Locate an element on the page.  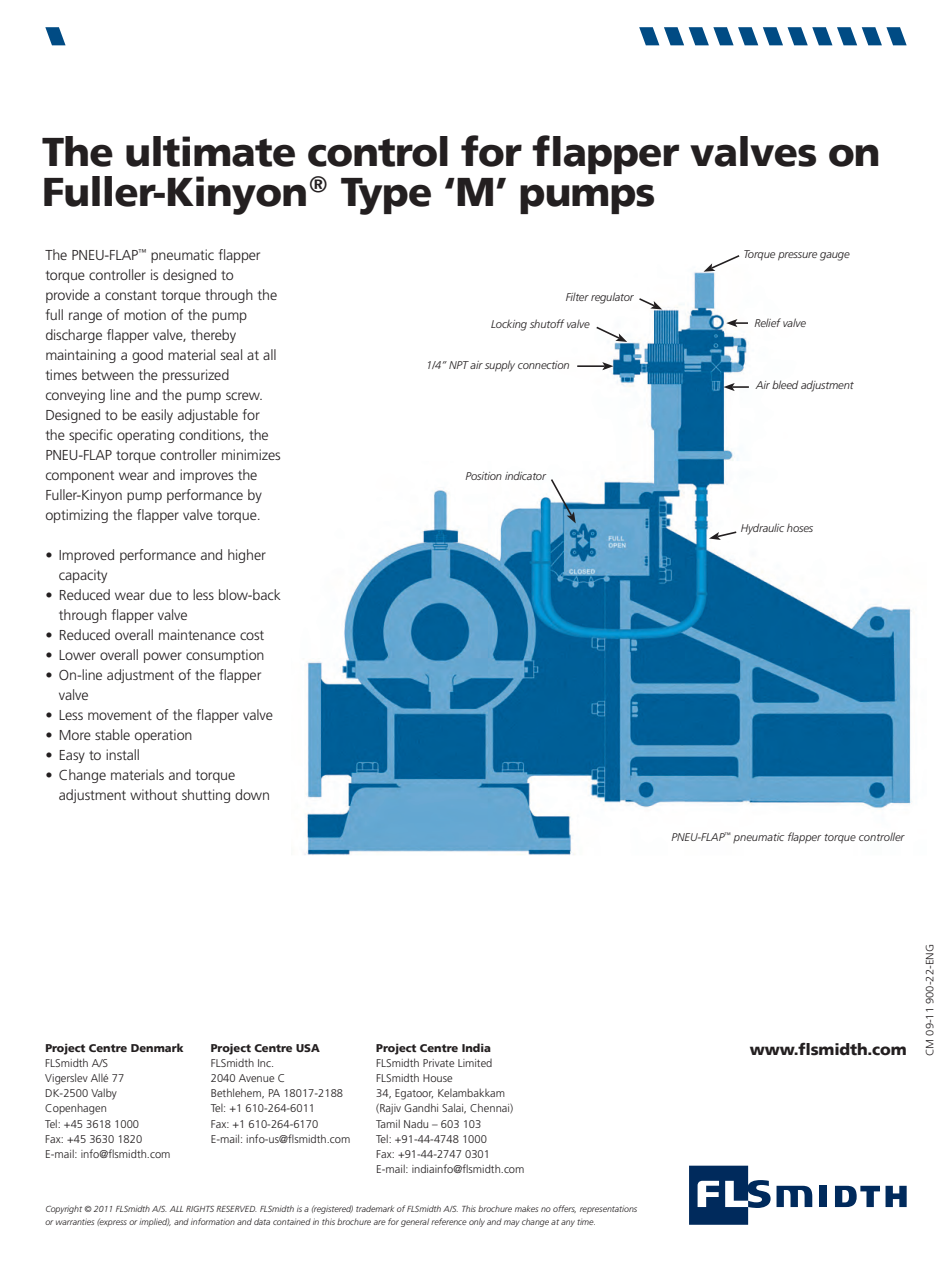
Limited is located at coordinates (475, 1063).
